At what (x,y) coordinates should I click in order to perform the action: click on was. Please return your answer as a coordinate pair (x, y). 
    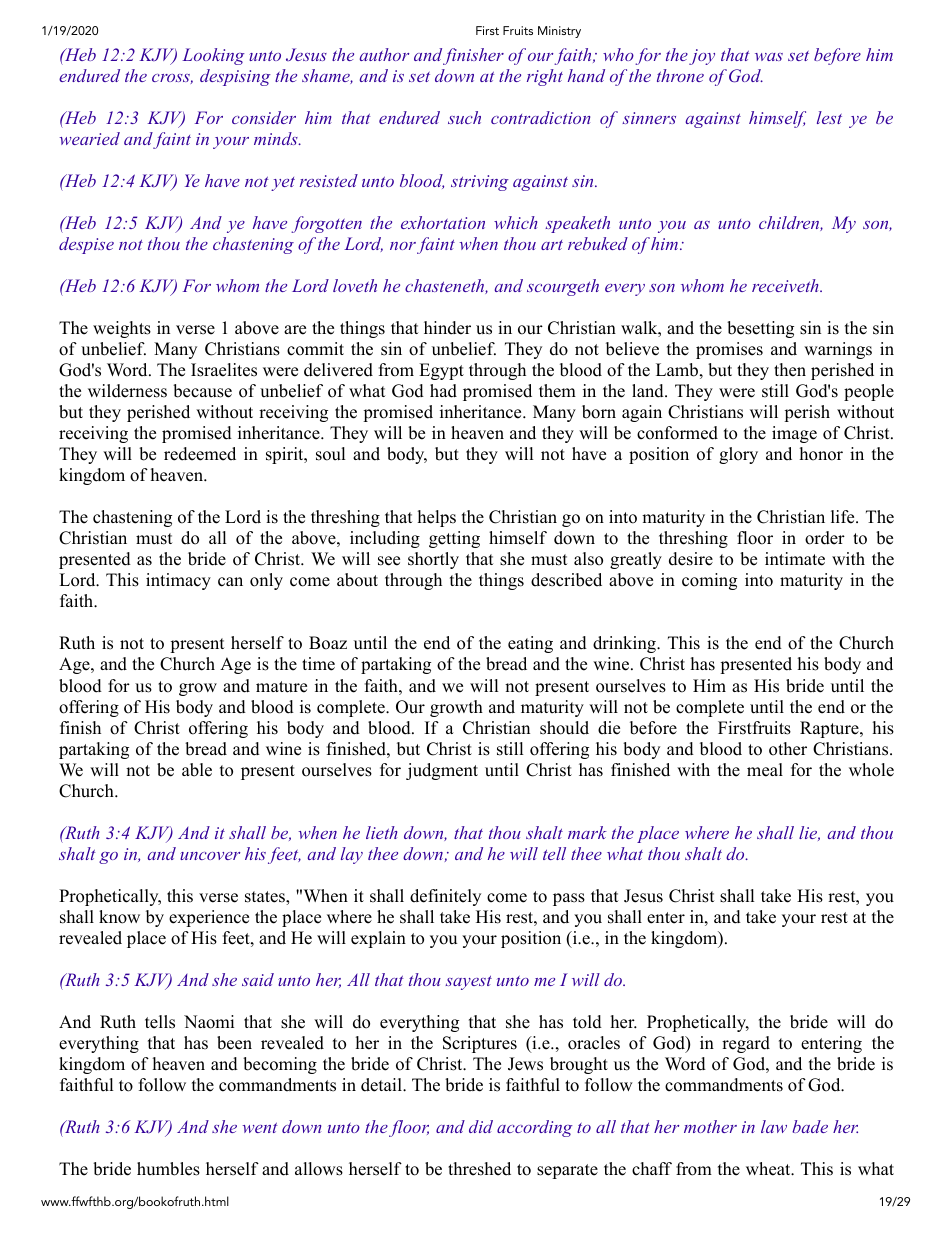
    Looking at the image, I should click on (769, 57).
